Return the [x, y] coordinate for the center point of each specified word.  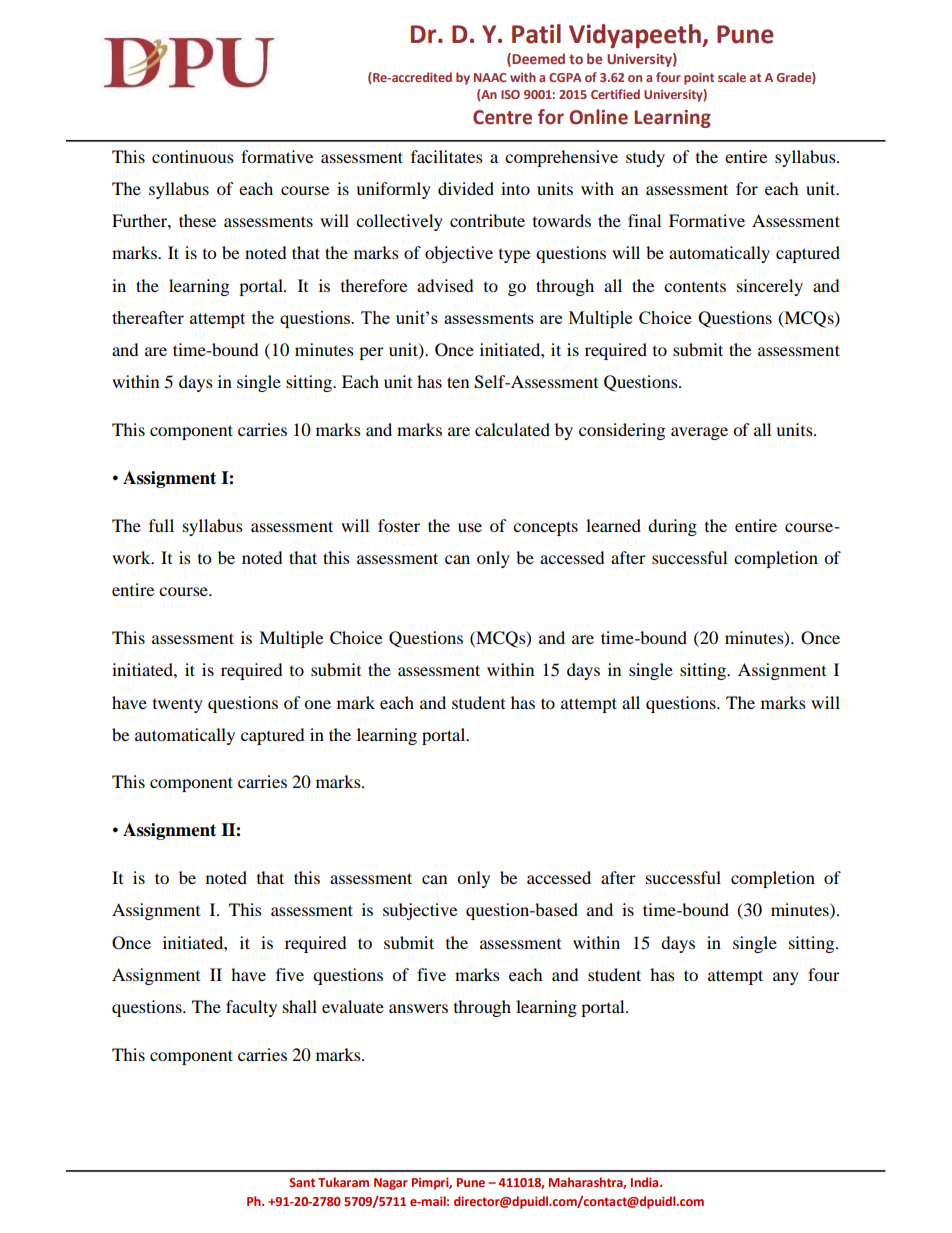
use [470, 527]
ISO [510, 94]
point [699, 78]
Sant [302, 1182]
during [672, 527]
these [197, 220]
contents [695, 286]
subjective [420, 911]
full [161, 525]
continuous [193, 156]
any [786, 978]
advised [445, 285]
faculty [251, 1008]
